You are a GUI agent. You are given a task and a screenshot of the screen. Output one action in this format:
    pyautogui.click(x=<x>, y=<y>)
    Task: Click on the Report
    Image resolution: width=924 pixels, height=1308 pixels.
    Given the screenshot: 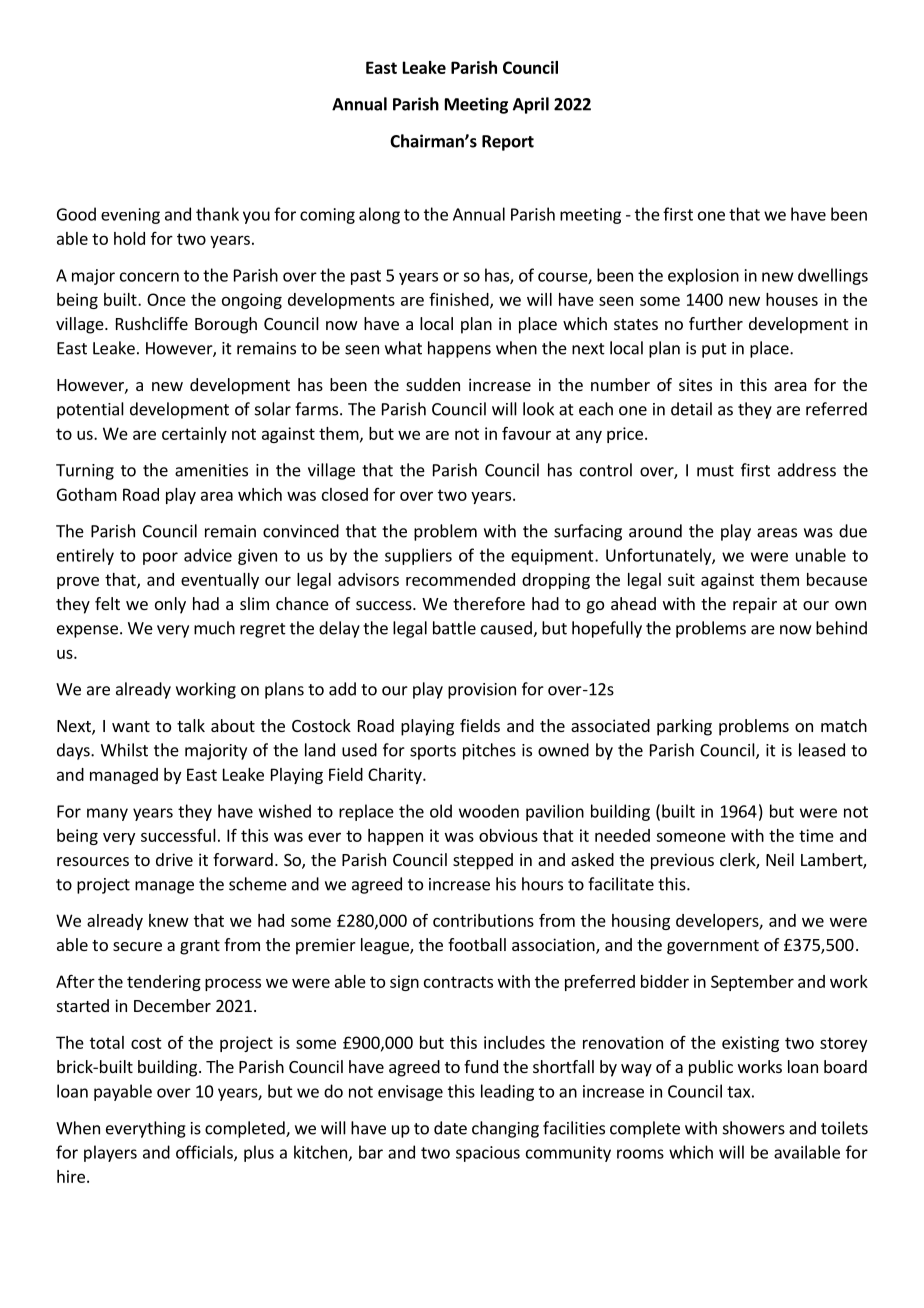 What is the action you would take?
    pyautogui.click(x=508, y=143)
